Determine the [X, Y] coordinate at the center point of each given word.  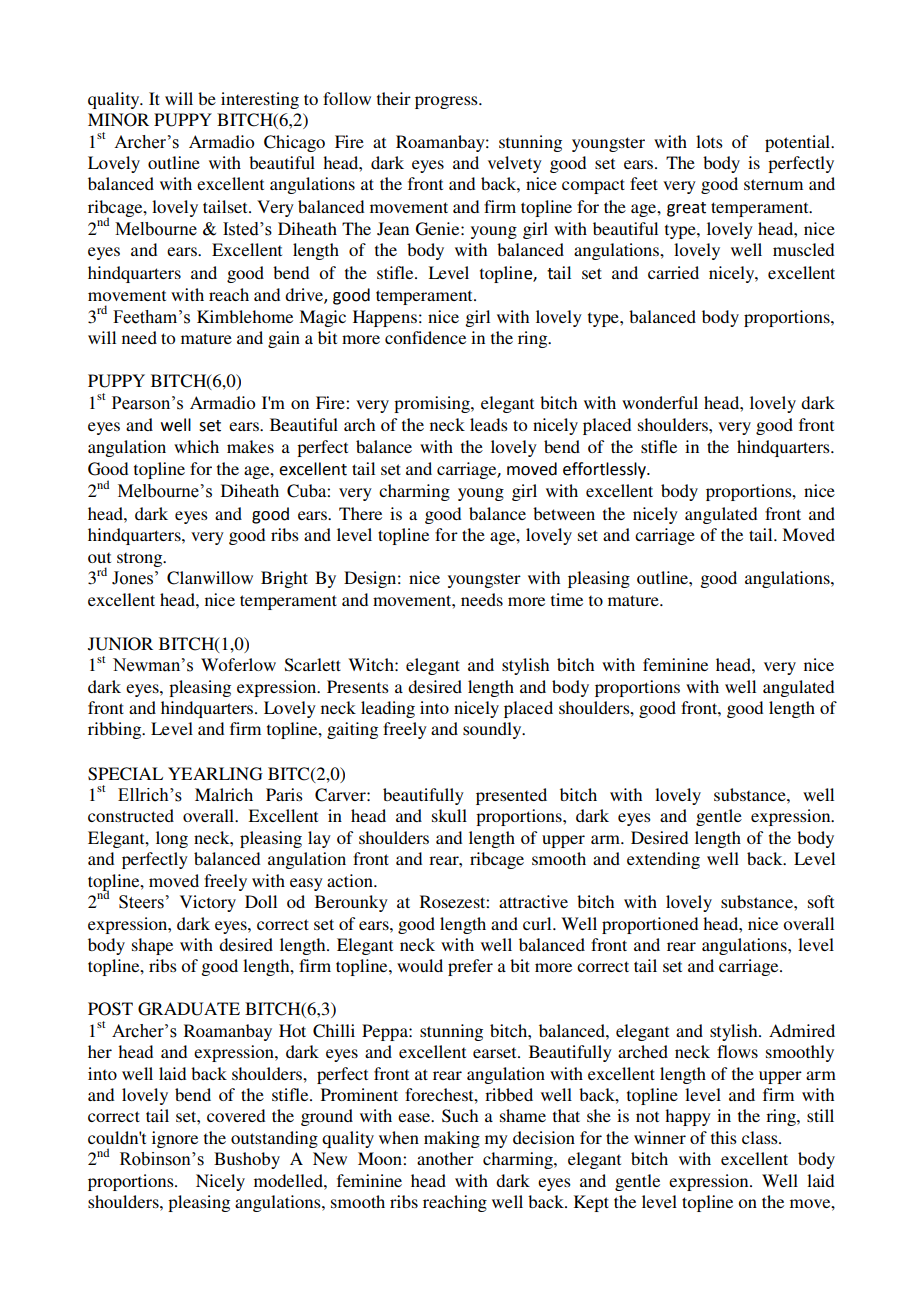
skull [449, 815]
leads [489, 424]
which [196, 446]
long [172, 839]
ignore [175, 1139]
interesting [260, 100]
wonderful [660, 402]
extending [663, 860]
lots [709, 141]
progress [447, 102]
